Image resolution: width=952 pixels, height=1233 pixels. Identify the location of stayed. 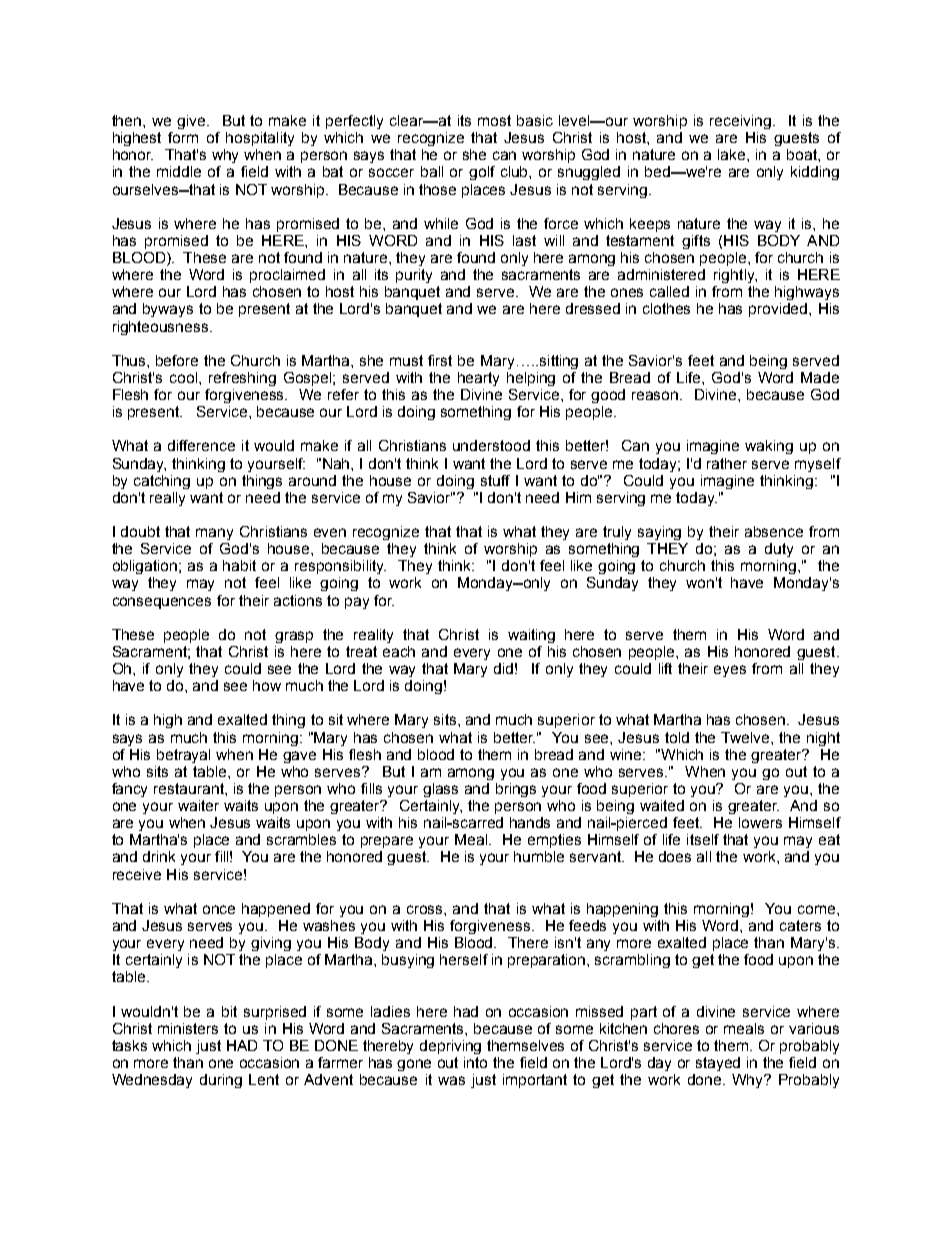
(718, 1064).
